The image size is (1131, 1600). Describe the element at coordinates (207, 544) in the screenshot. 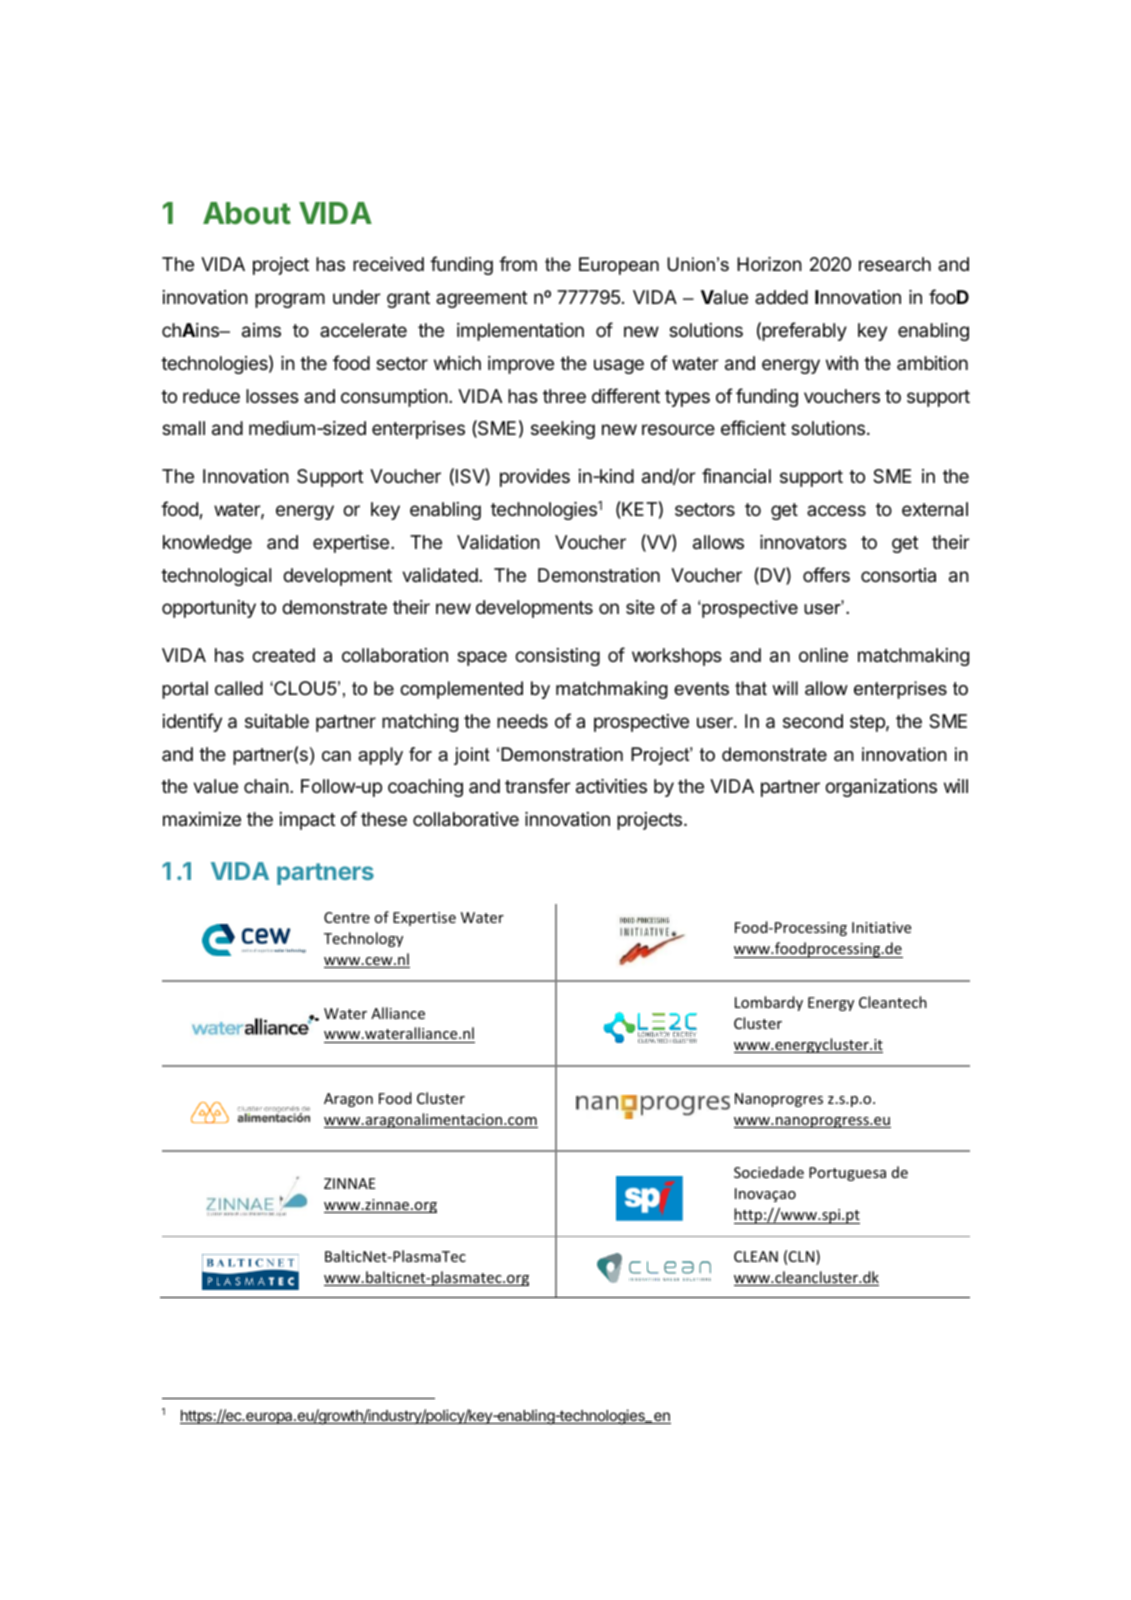

I see `knowledge` at that location.
